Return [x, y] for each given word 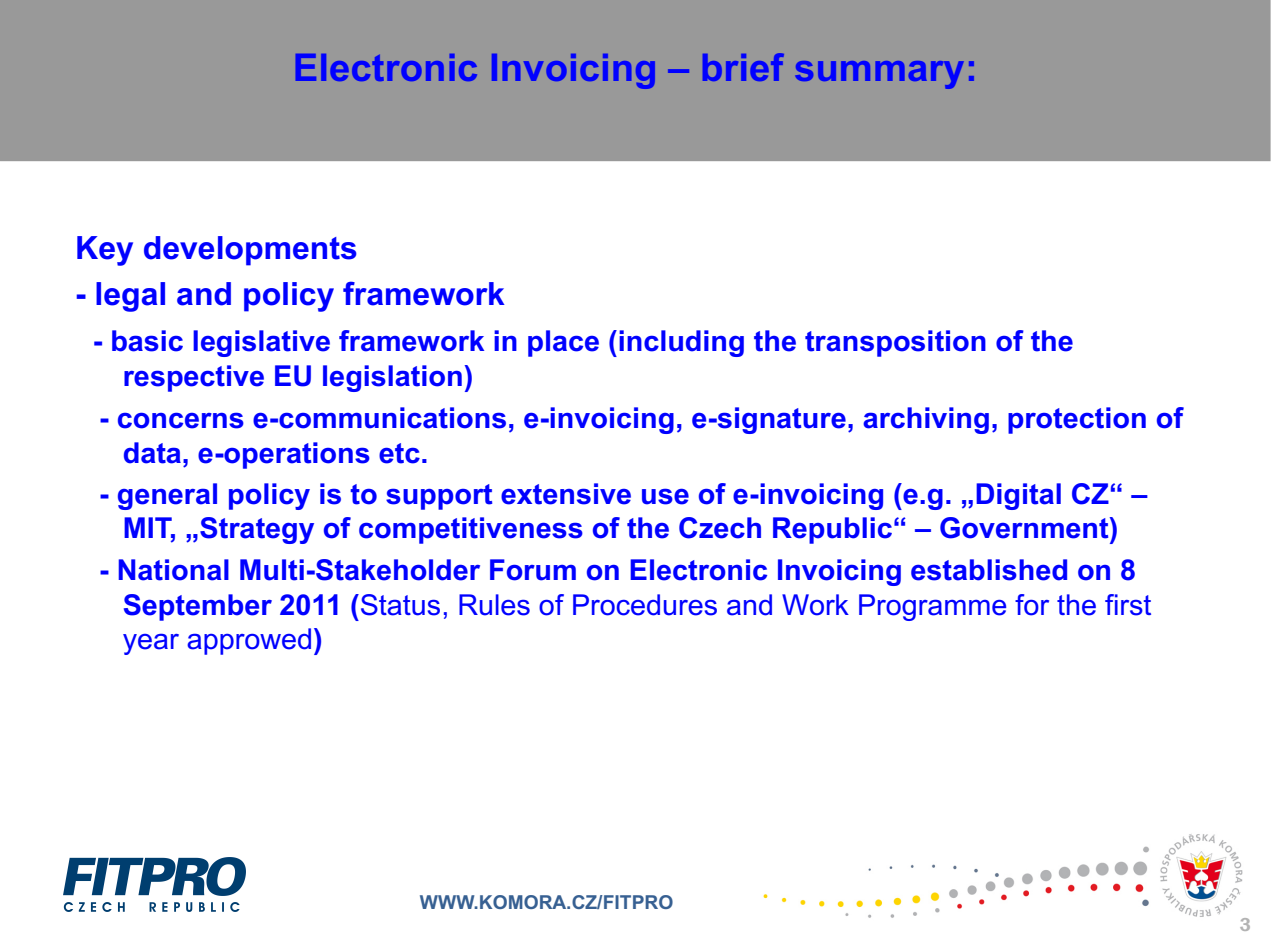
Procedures [645, 605]
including [681, 343]
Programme [932, 607]
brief [743, 67]
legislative [261, 343]
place [563, 343]
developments [250, 251]
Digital [1018, 496]
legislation [392, 378]
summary [880, 75]
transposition [895, 343]
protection [1077, 420]
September [198, 607]
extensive [566, 494]
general [167, 496]
